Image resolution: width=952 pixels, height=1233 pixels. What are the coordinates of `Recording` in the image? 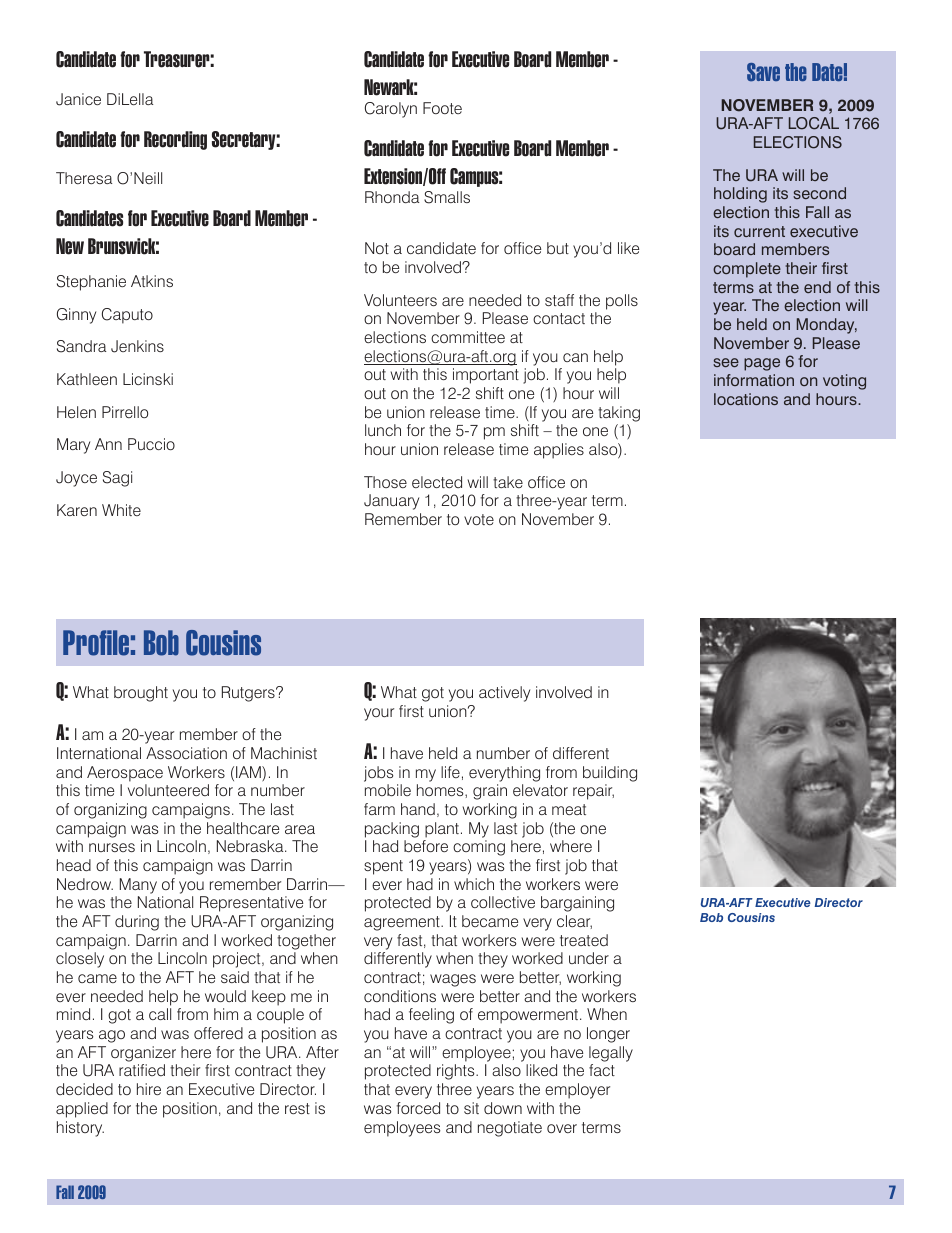 It's located at (175, 140).
